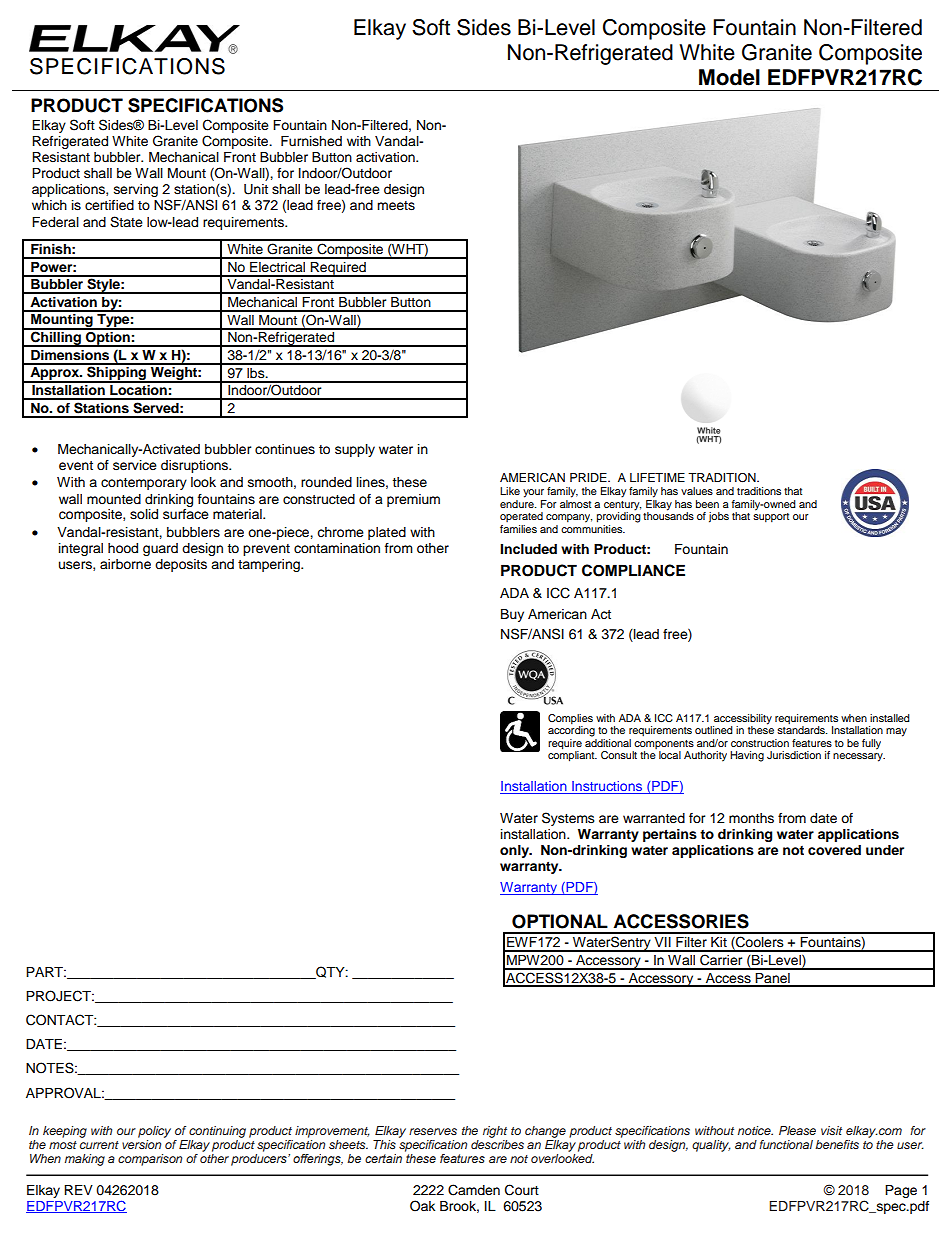 The height and width of the image is (1233, 952). What do you see at coordinates (355, 450) in the image?
I see `supply` at bounding box center [355, 450].
